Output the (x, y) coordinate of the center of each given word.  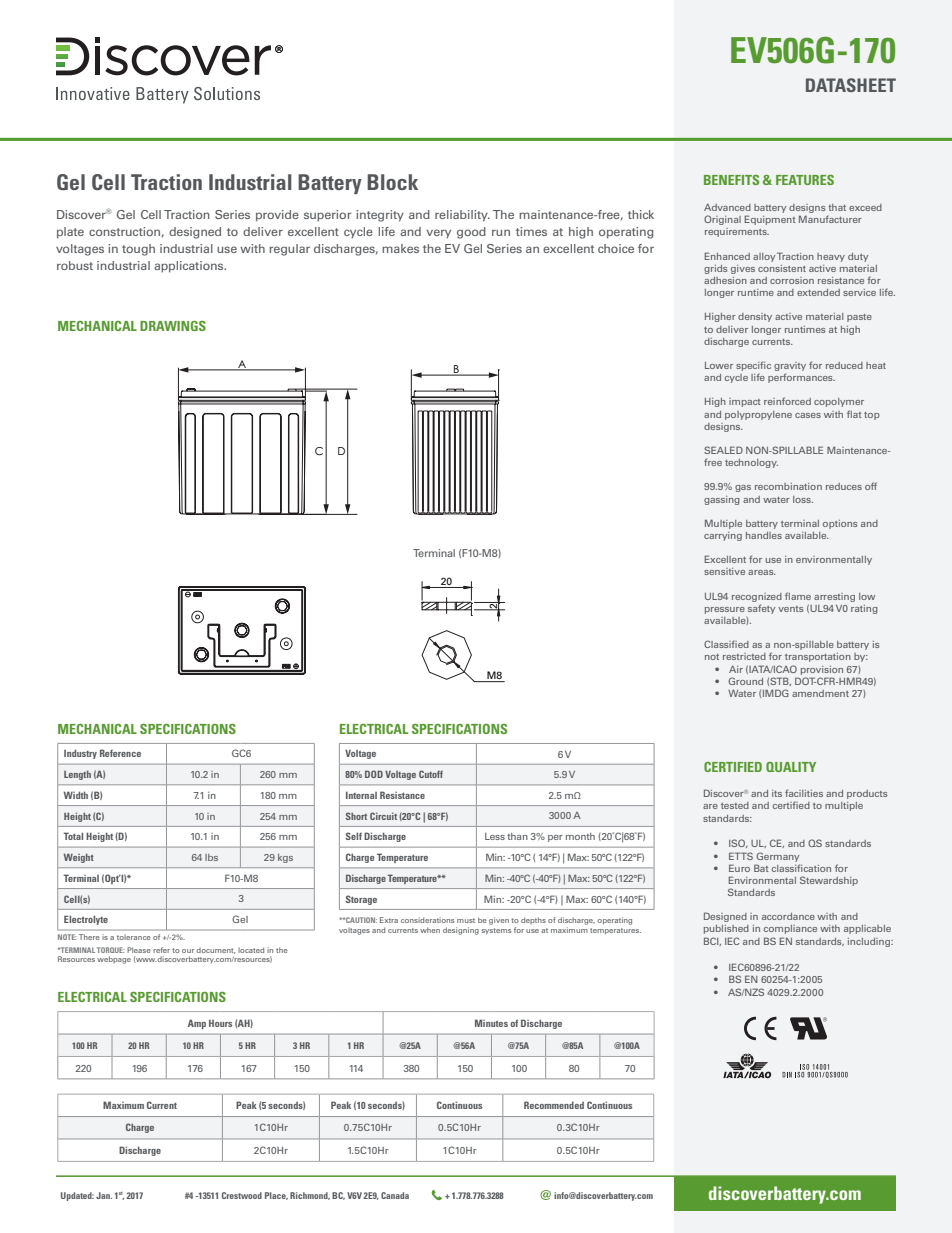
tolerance (134, 937)
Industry (80, 754)
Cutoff (431, 774)
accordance (788, 916)
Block (392, 182)
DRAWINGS (173, 326)
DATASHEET (851, 85)
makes (400, 248)
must (466, 920)
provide (277, 216)
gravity (790, 366)
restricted (744, 656)
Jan (104, 1195)
